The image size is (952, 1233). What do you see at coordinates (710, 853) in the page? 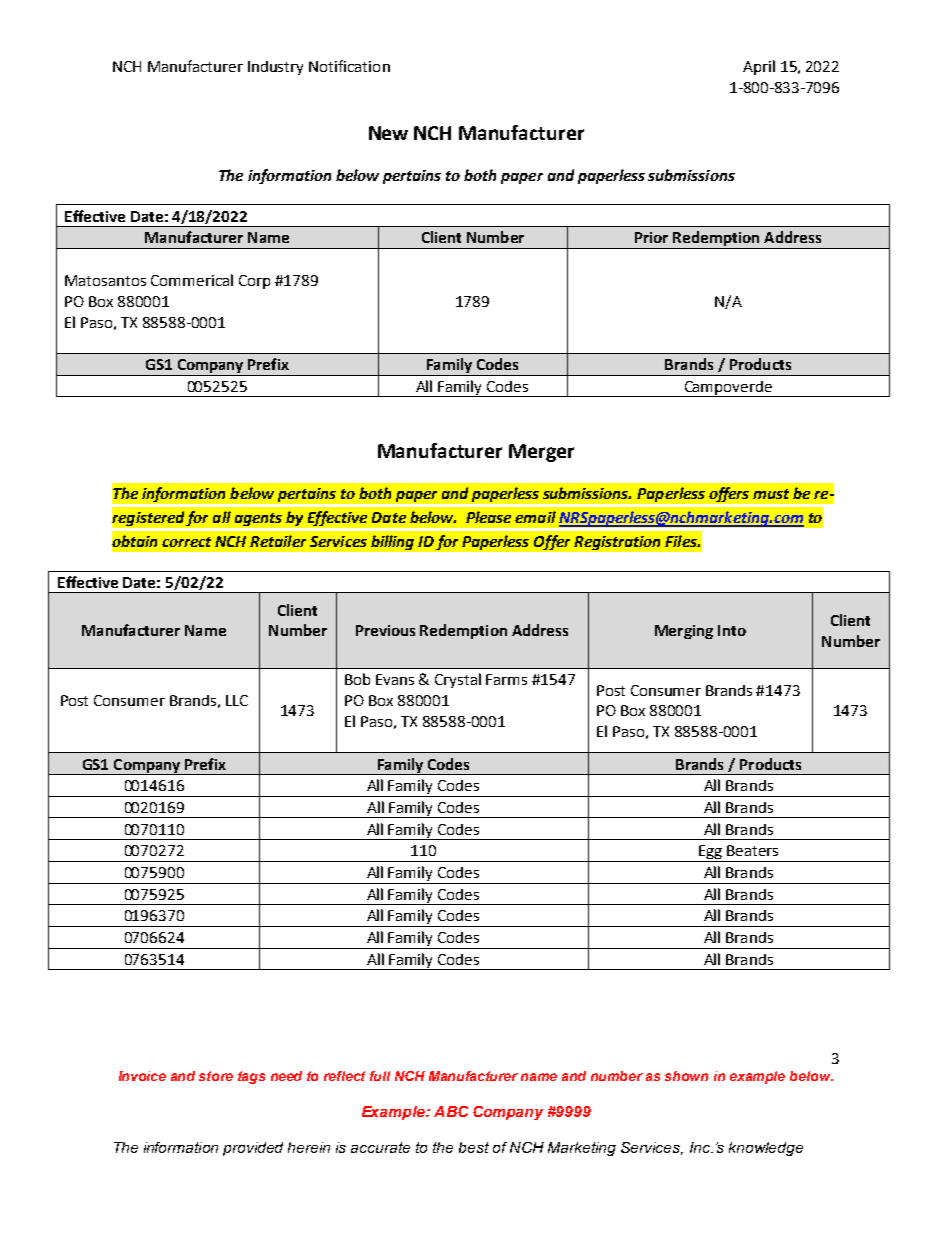
I see `Egg` at bounding box center [710, 853].
